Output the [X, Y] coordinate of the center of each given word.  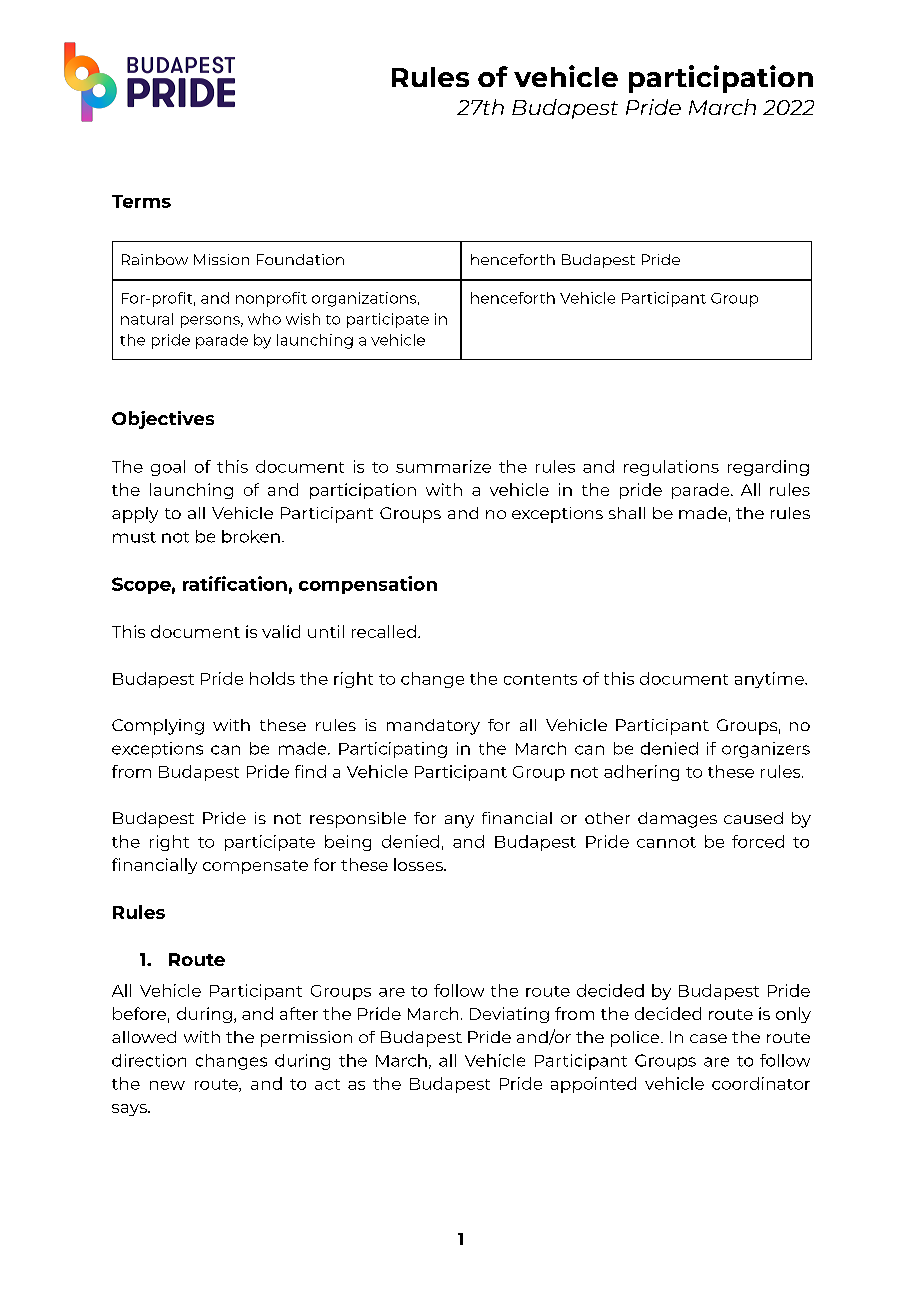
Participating [393, 750]
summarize [443, 466]
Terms [141, 201]
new [167, 1085]
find [310, 771]
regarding [768, 468]
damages [677, 820]
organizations [365, 299]
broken [251, 536]
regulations [671, 468]
